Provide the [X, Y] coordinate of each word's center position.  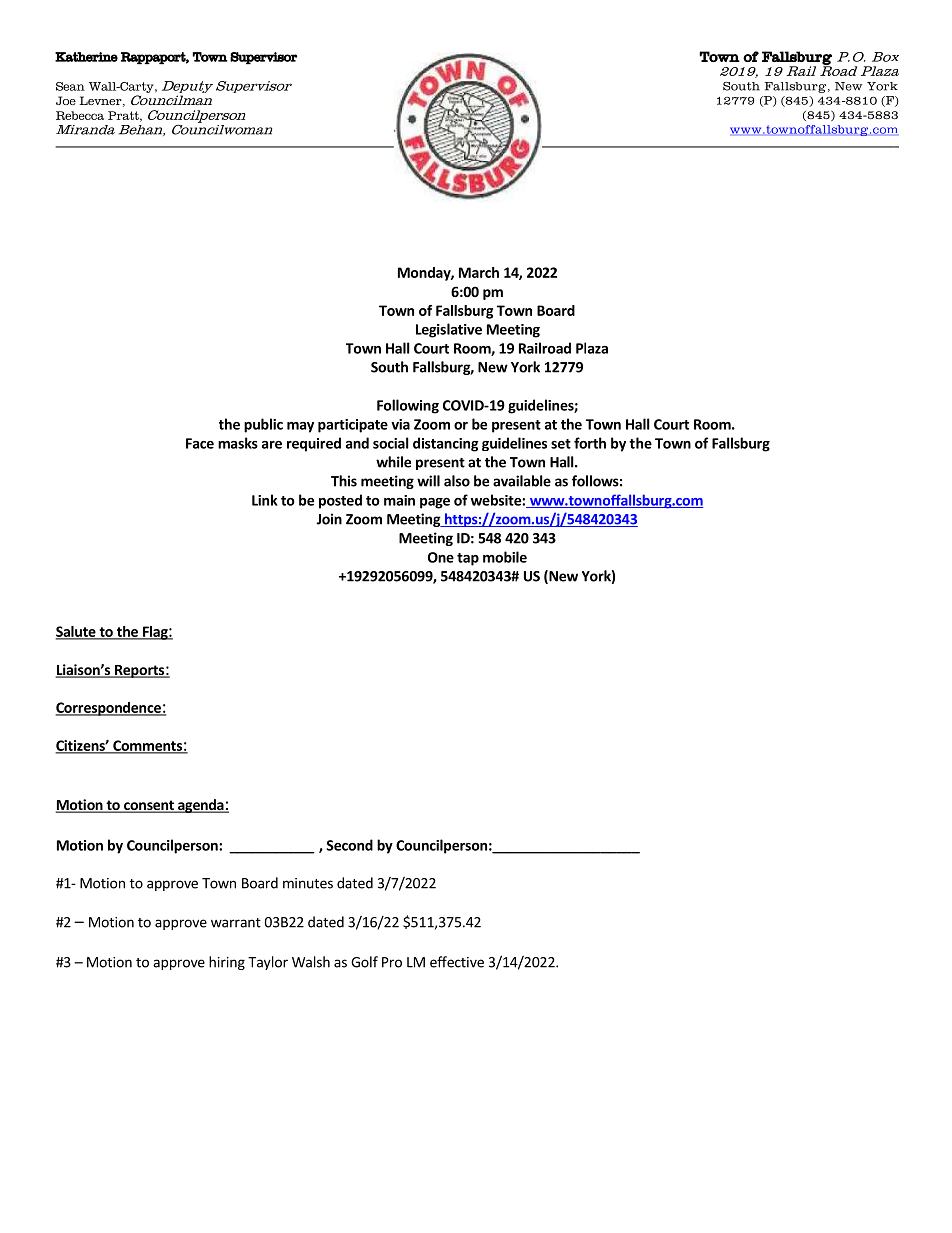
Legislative [449, 330]
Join [329, 519]
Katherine [86, 57]
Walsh [311, 962]
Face [200, 443]
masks [238, 443]
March [479, 272]
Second [350, 845]
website [497, 500]
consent [149, 806]
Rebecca [80, 115]
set [561, 444]
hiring [227, 963]
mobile [505, 557]
